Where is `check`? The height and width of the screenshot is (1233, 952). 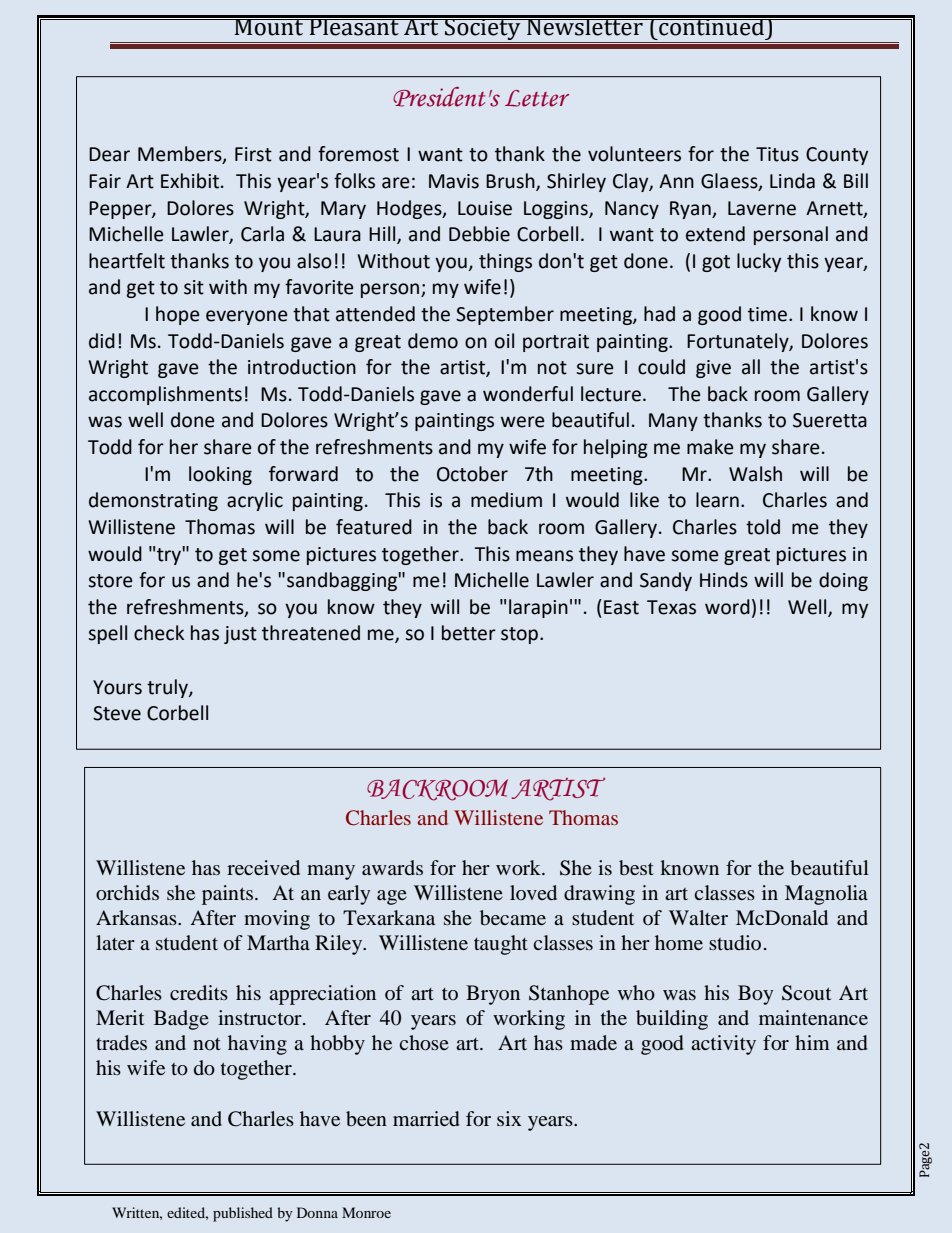
check is located at coordinates (159, 633).
